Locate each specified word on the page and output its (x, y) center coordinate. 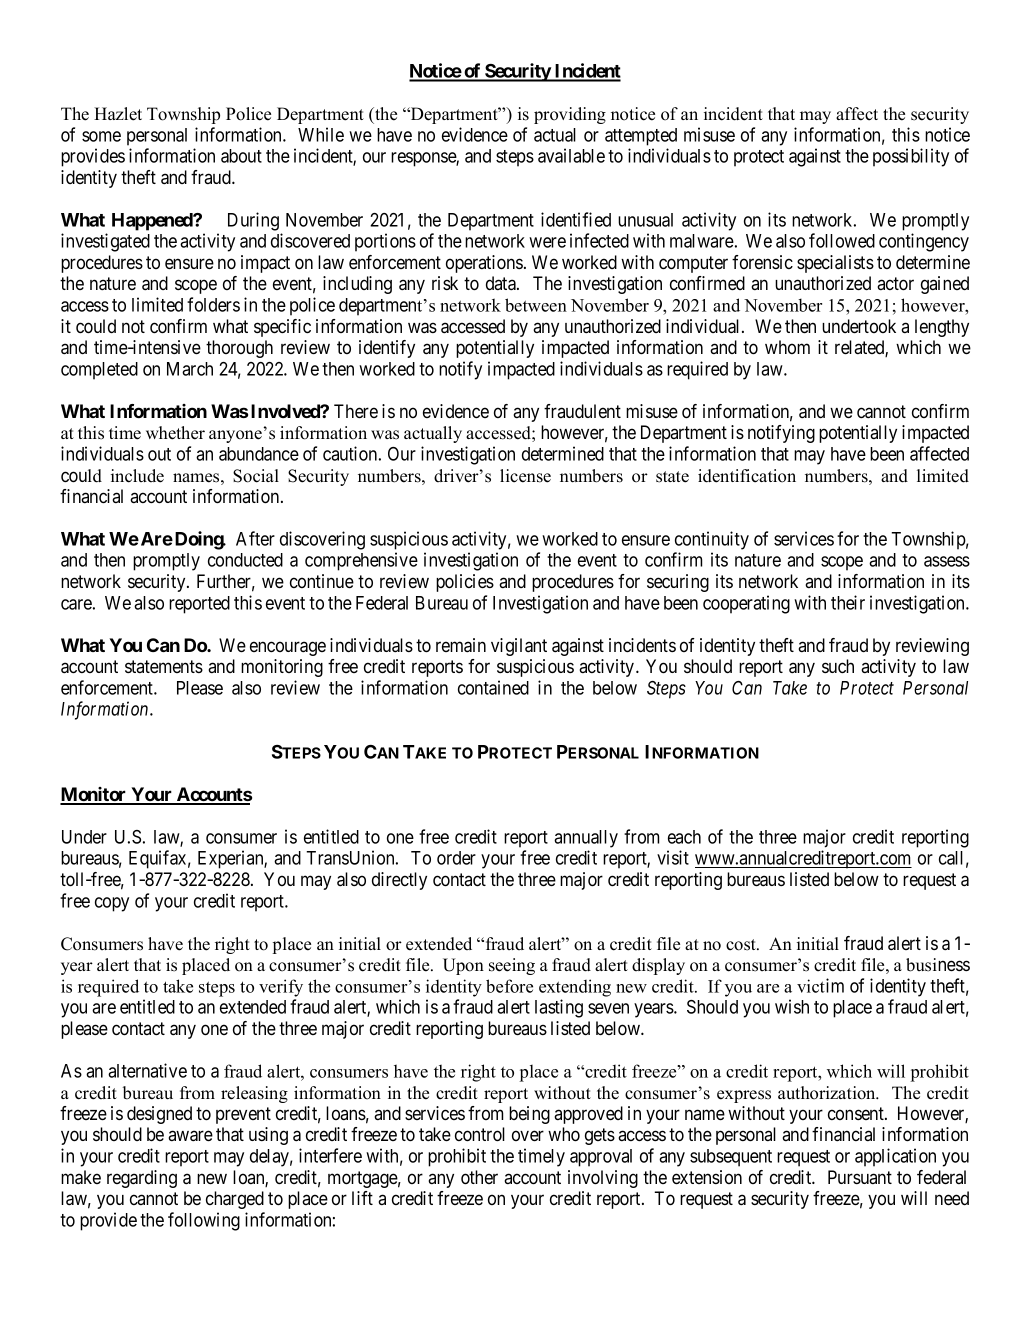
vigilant (519, 647)
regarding (142, 1179)
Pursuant (860, 1177)
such (838, 666)
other (479, 1177)
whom (787, 347)
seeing (512, 966)
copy (112, 904)
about (241, 156)
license (525, 476)
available (571, 155)
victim (820, 985)
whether (175, 433)
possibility (911, 157)
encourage (288, 648)
